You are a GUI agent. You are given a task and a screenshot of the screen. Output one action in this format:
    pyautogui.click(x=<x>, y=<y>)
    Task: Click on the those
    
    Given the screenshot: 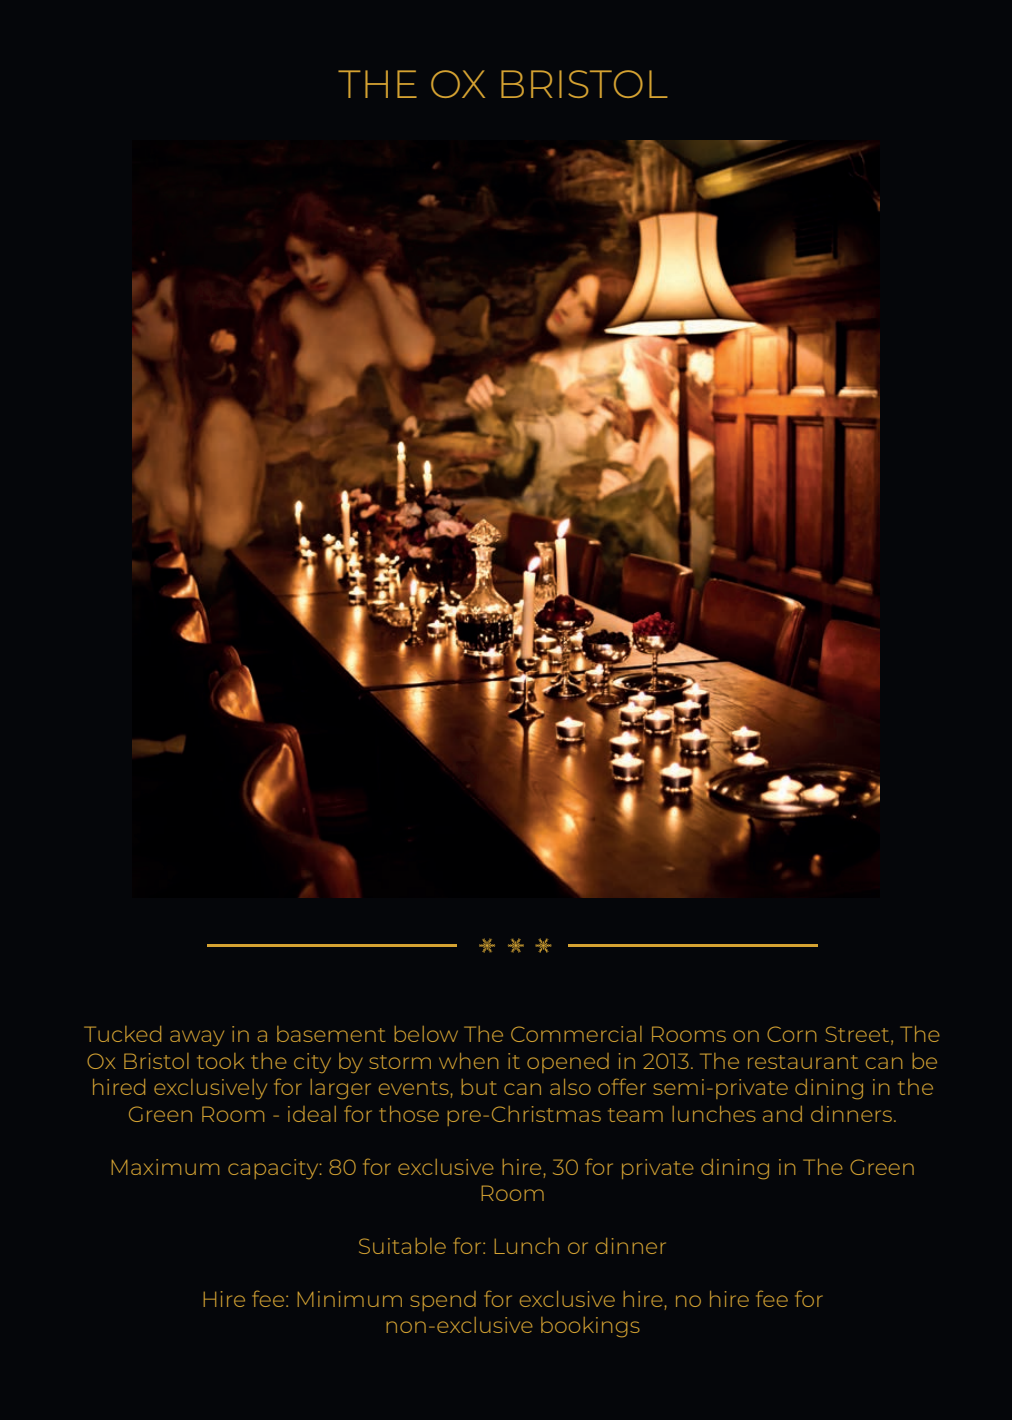 What is the action you would take?
    pyautogui.click(x=409, y=1114)
